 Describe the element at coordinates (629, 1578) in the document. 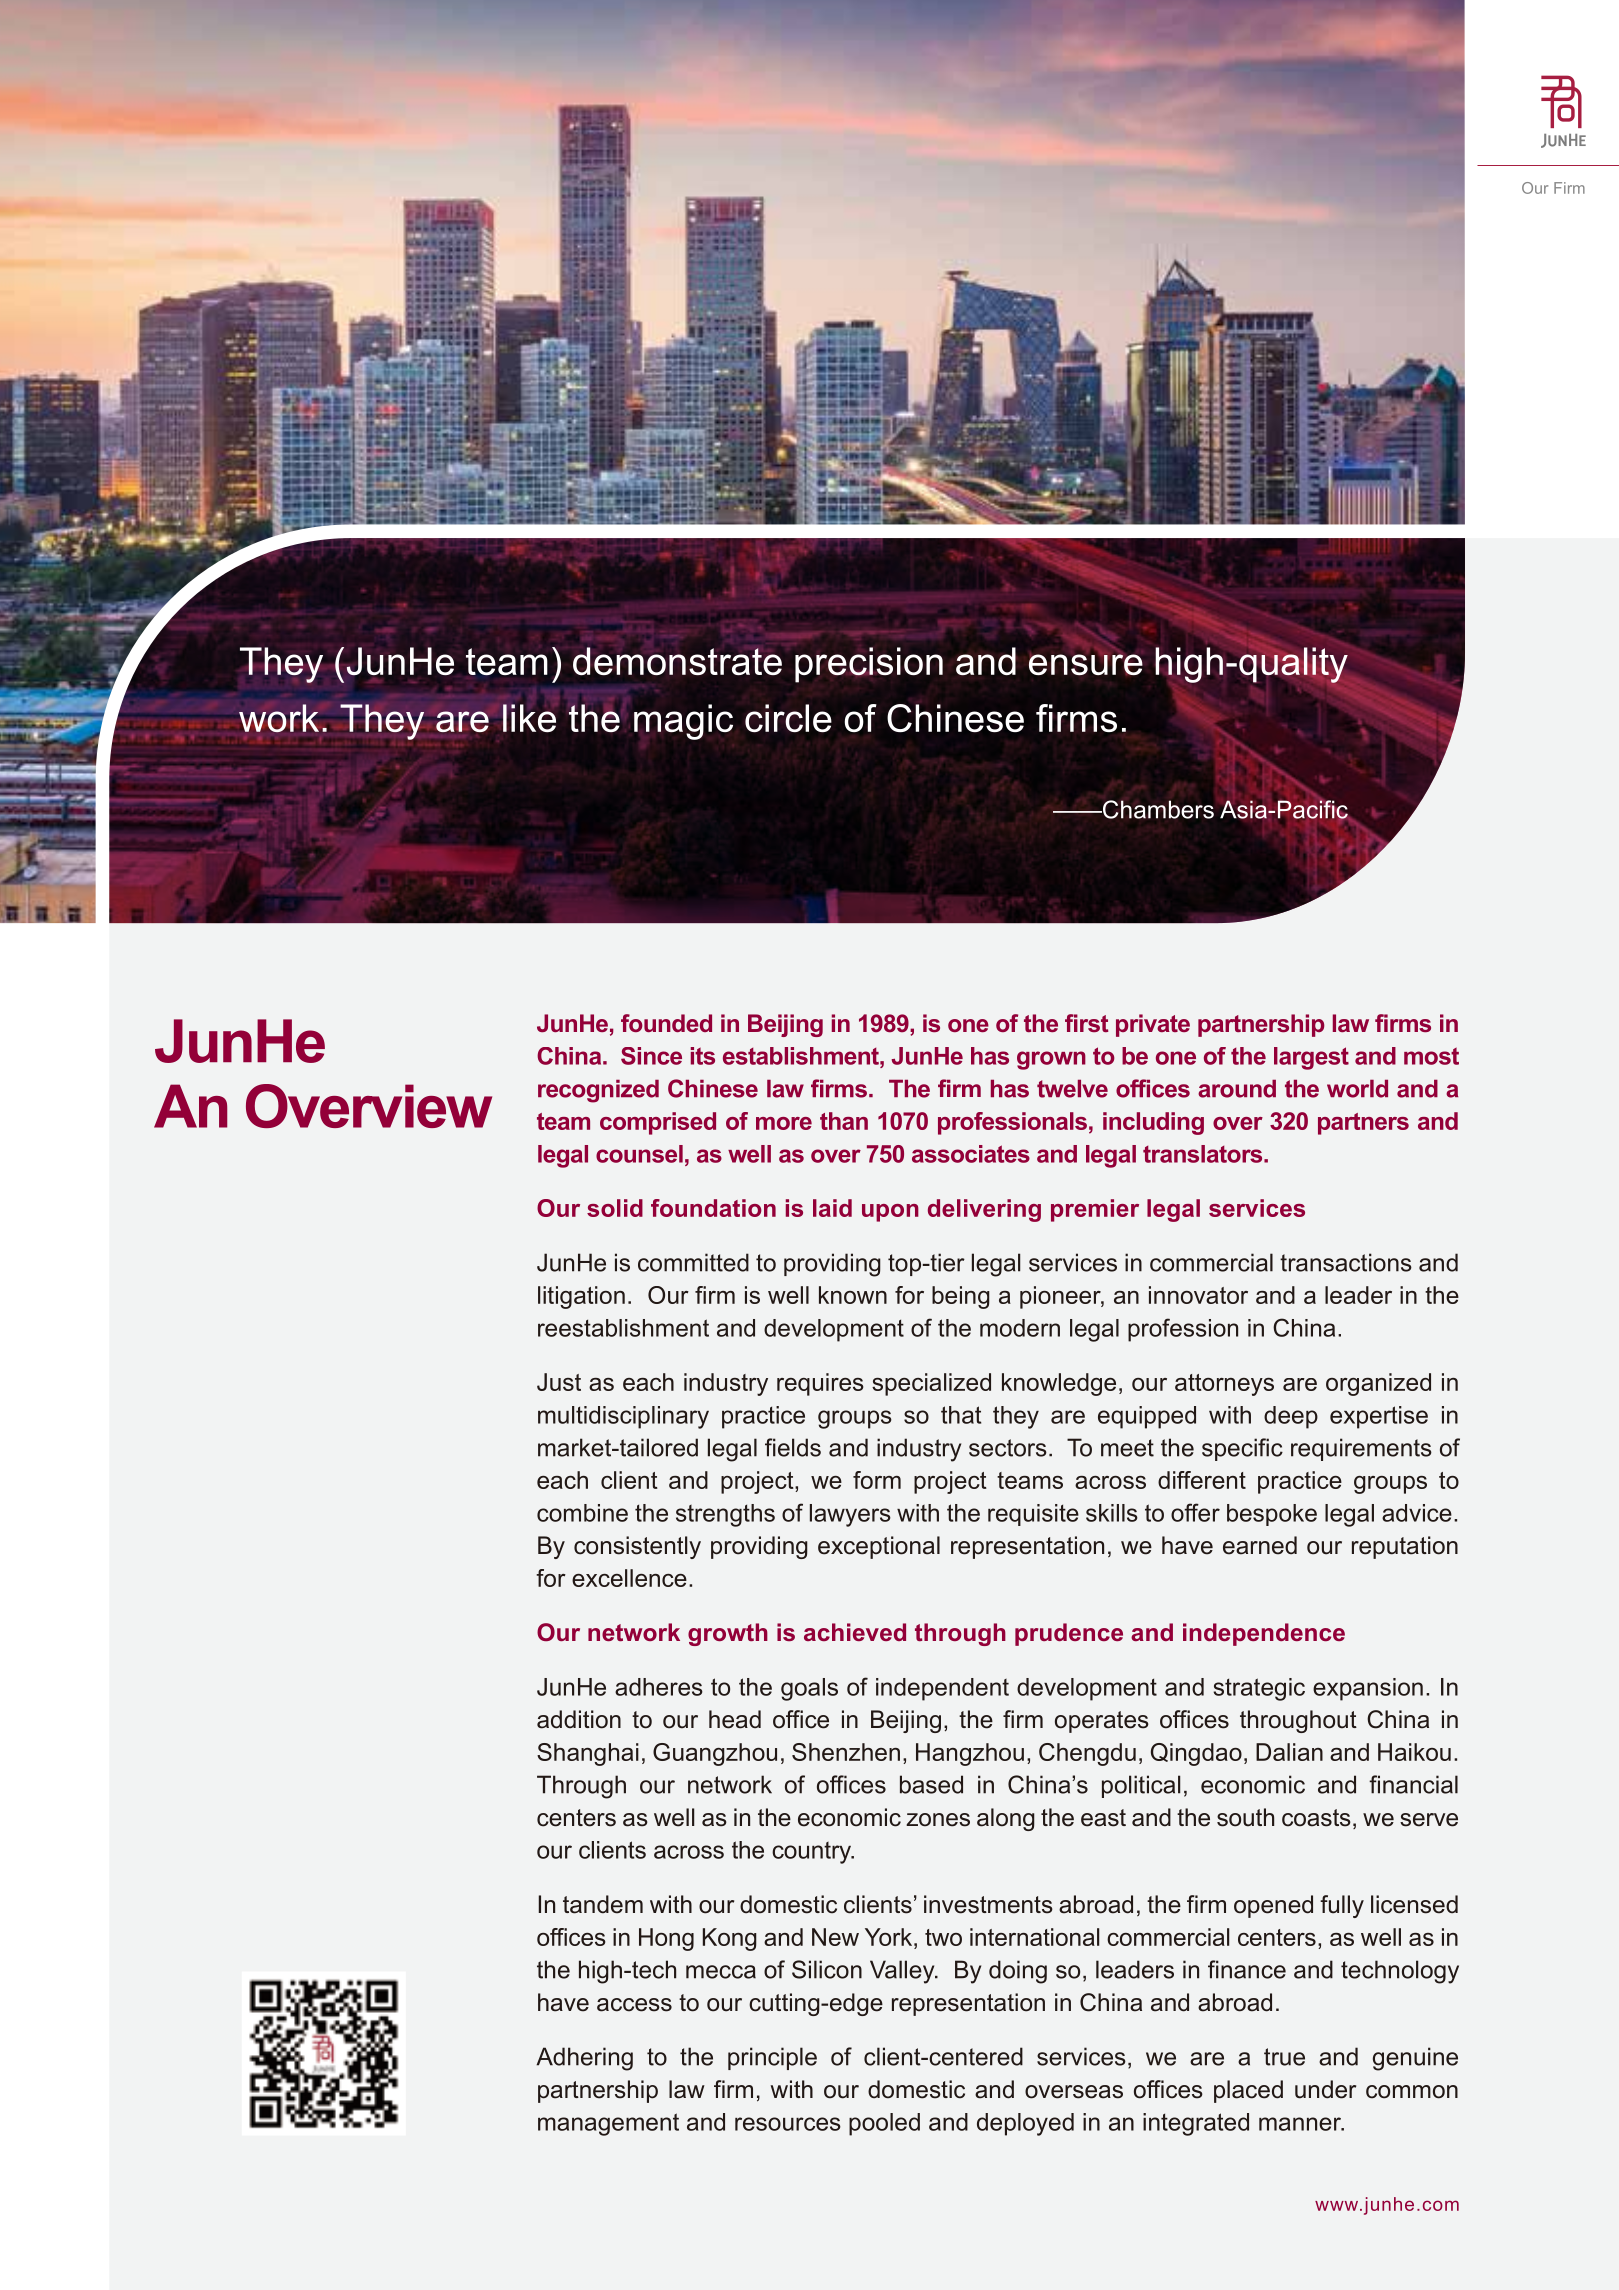

I see `excellence` at that location.
